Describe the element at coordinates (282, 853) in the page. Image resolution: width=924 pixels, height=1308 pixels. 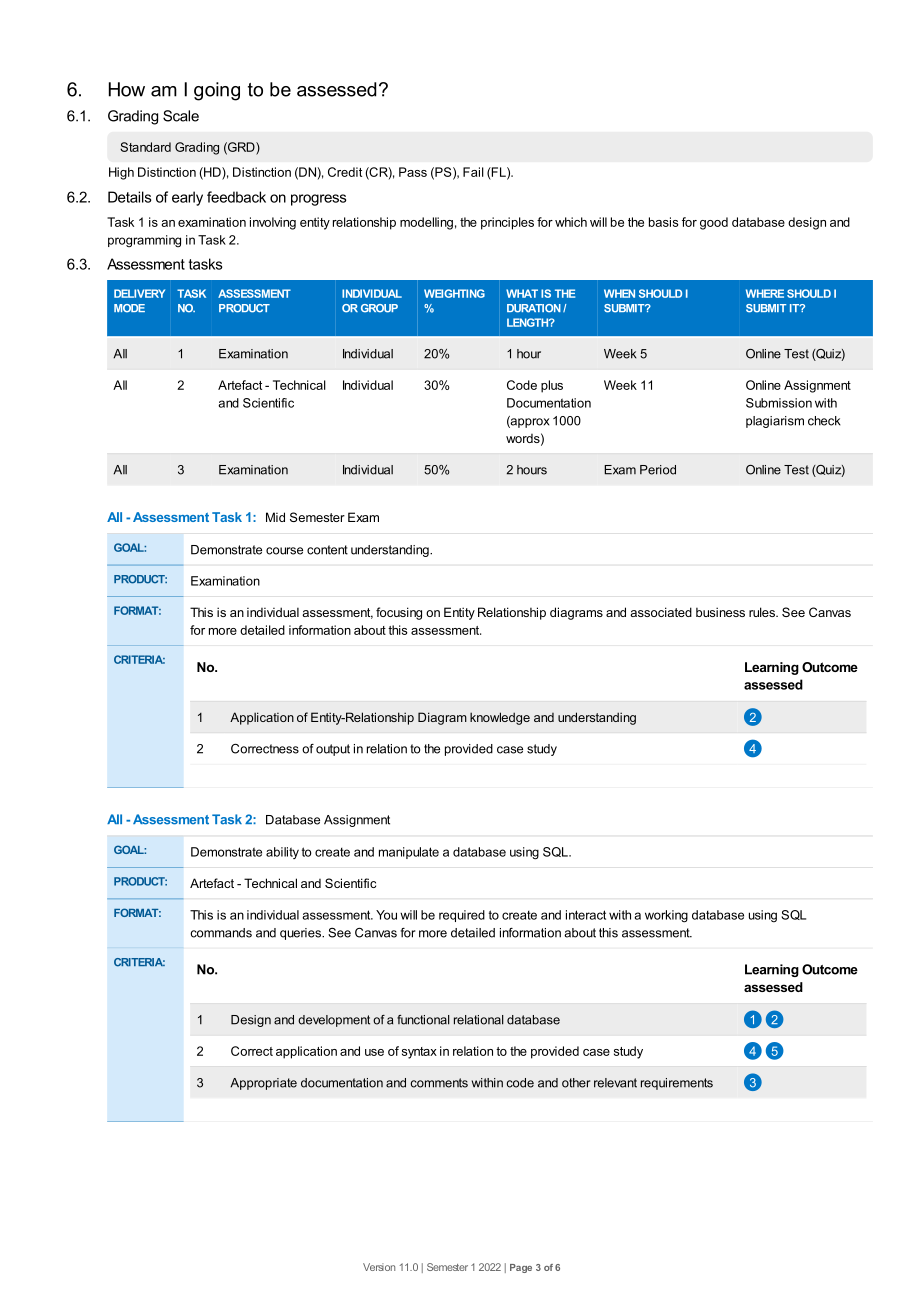
I see `ability` at that location.
